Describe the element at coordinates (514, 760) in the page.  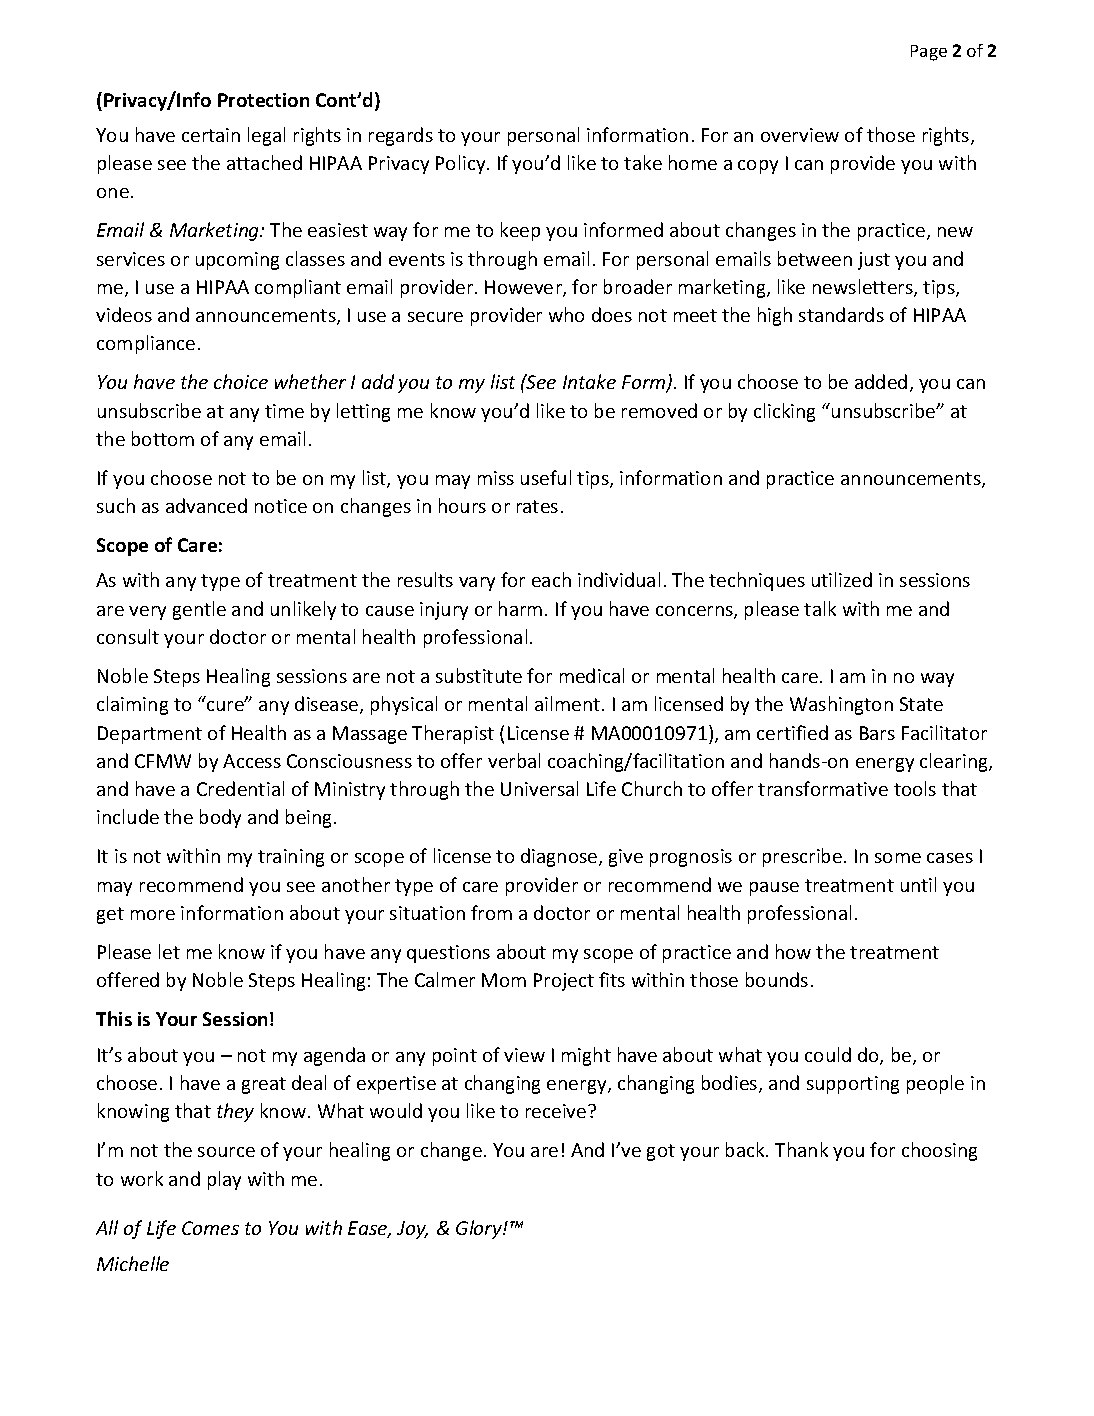
I see `verbal` at that location.
